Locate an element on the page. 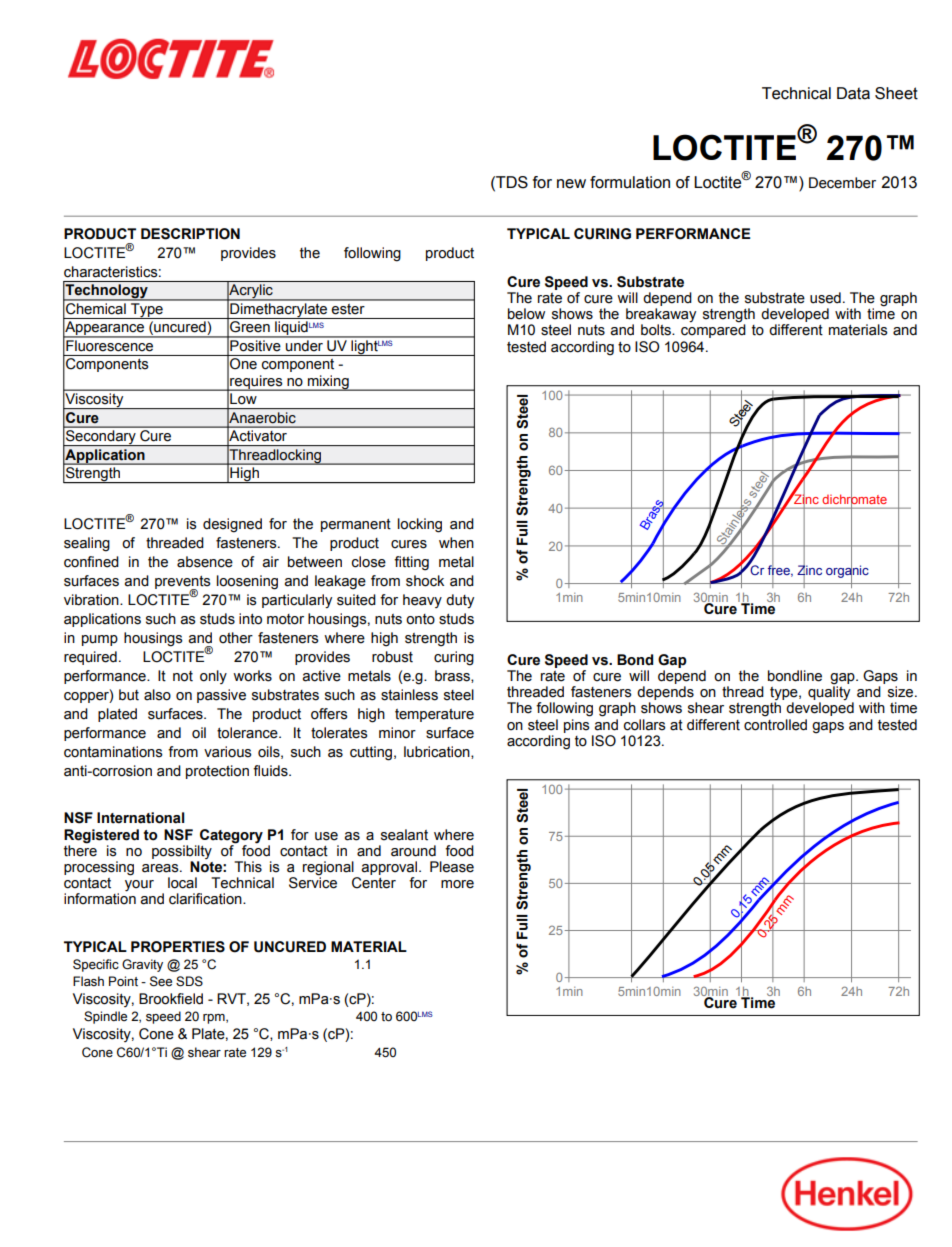 This document has height=1247, width=952. Brookfield is located at coordinates (171, 999).
